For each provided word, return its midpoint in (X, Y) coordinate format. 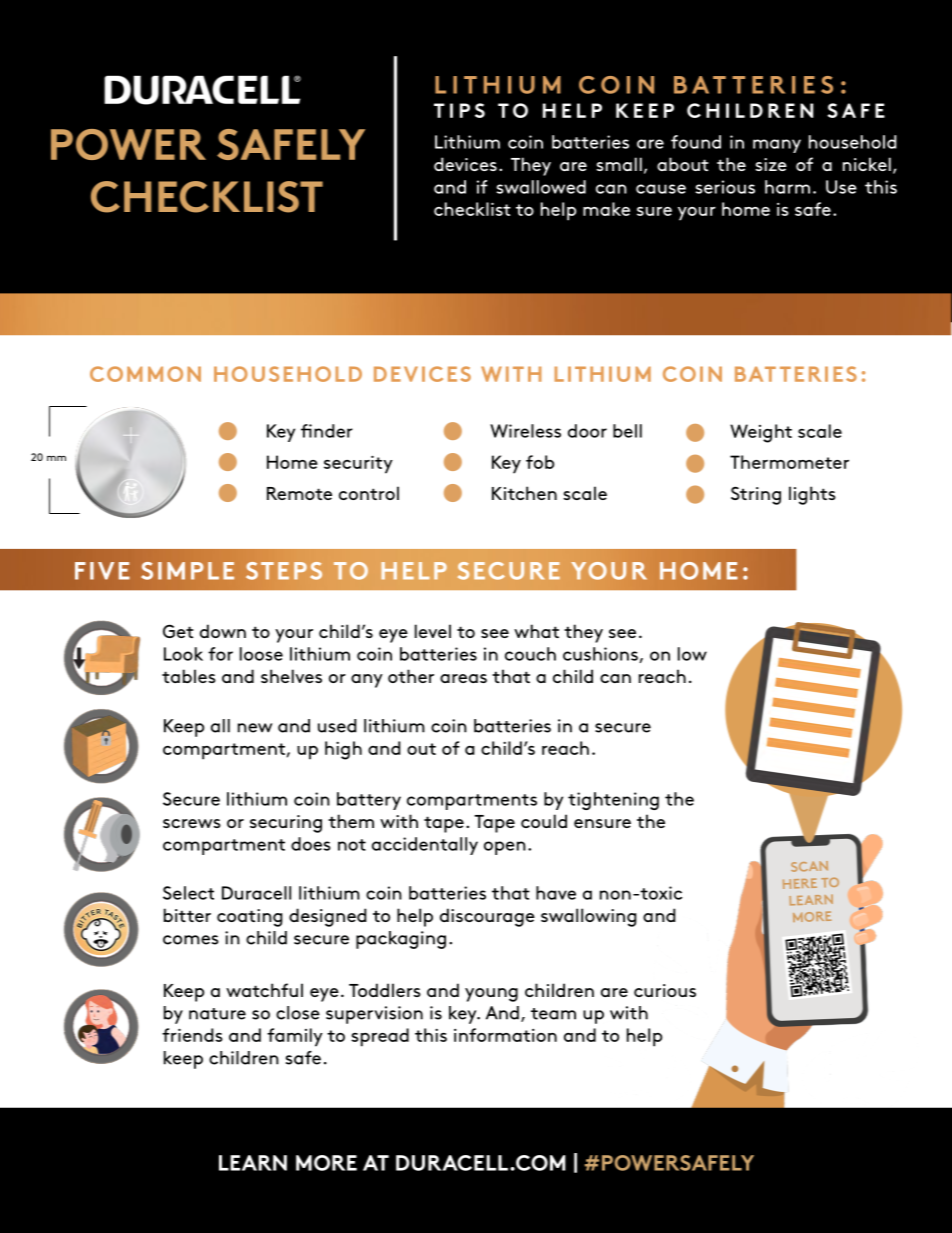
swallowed (541, 187)
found (696, 142)
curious (665, 990)
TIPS (459, 110)
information (505, 1035)
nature (217, 1014)
